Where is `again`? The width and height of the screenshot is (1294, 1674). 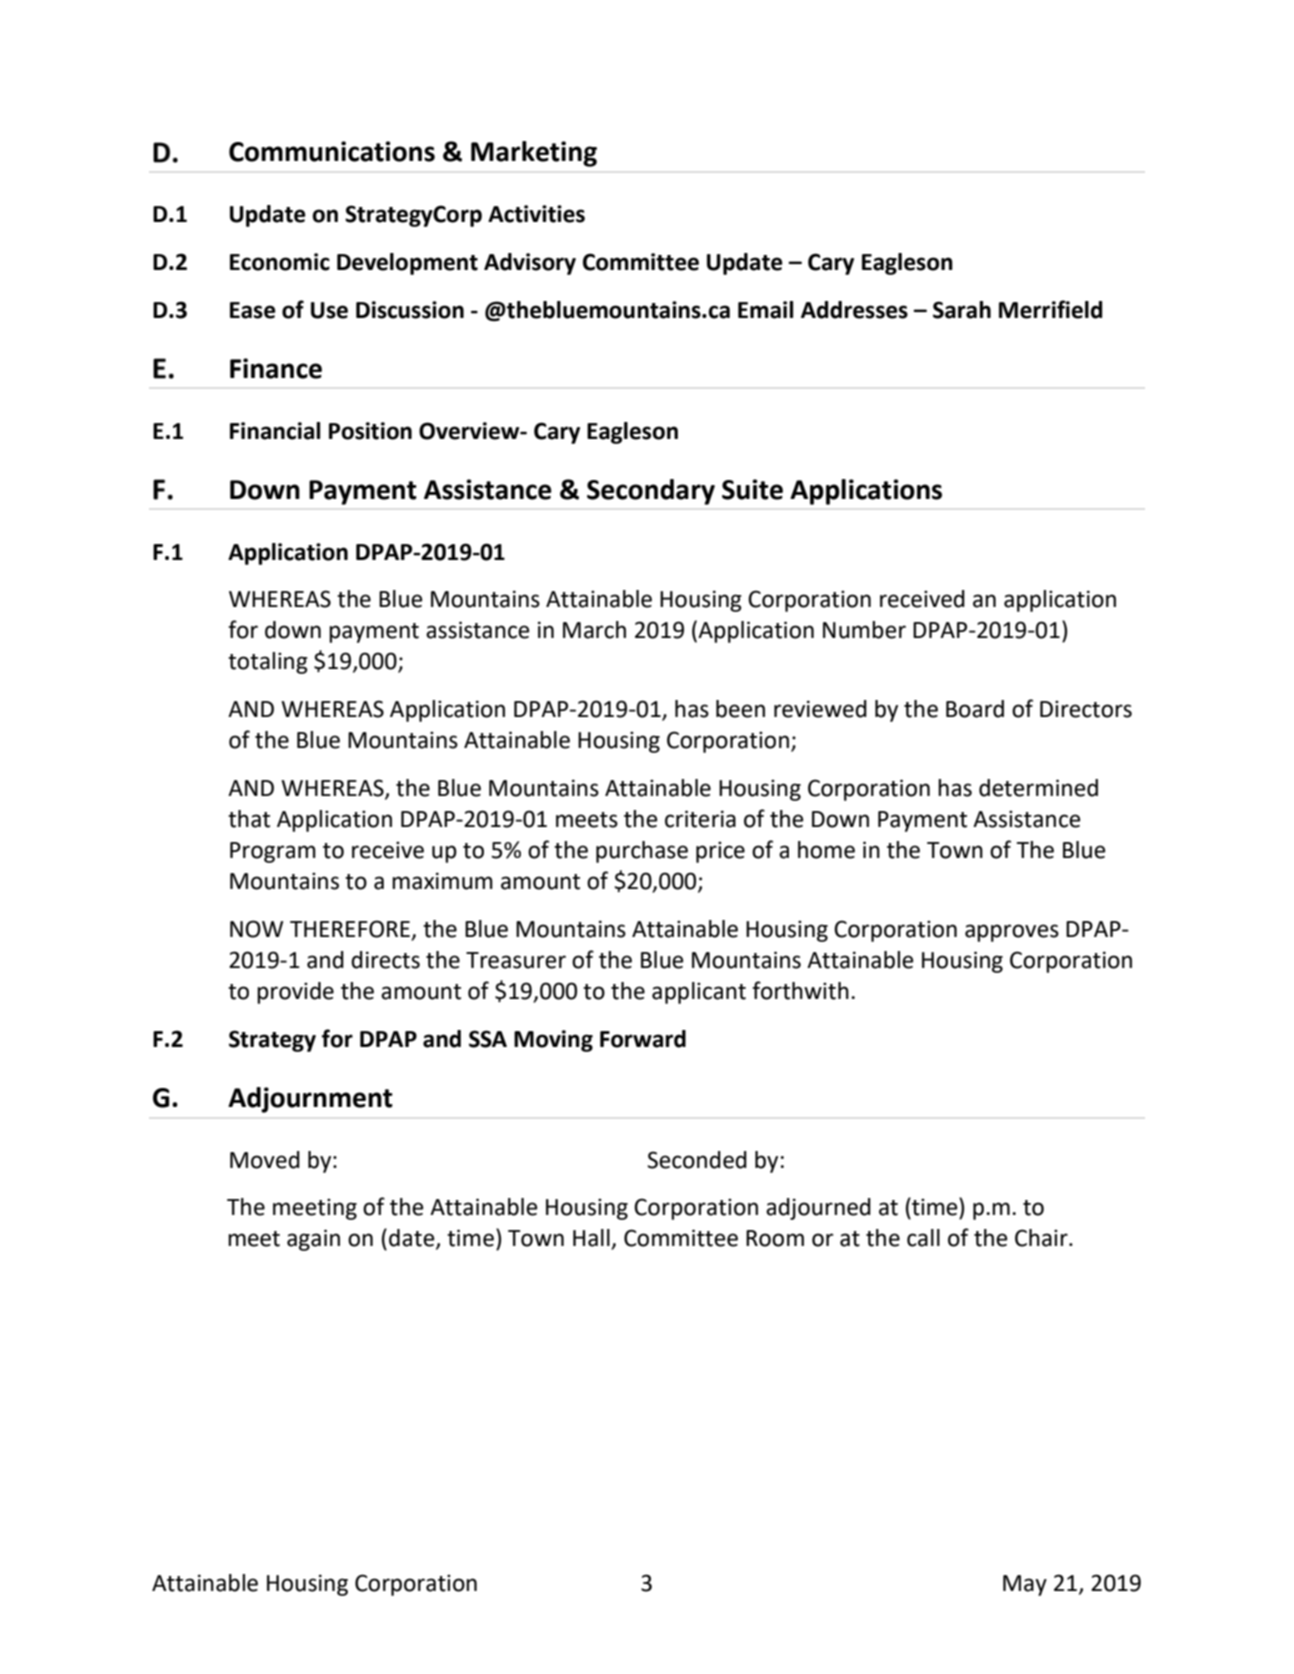
again is located at coordinates (313, 1240).
